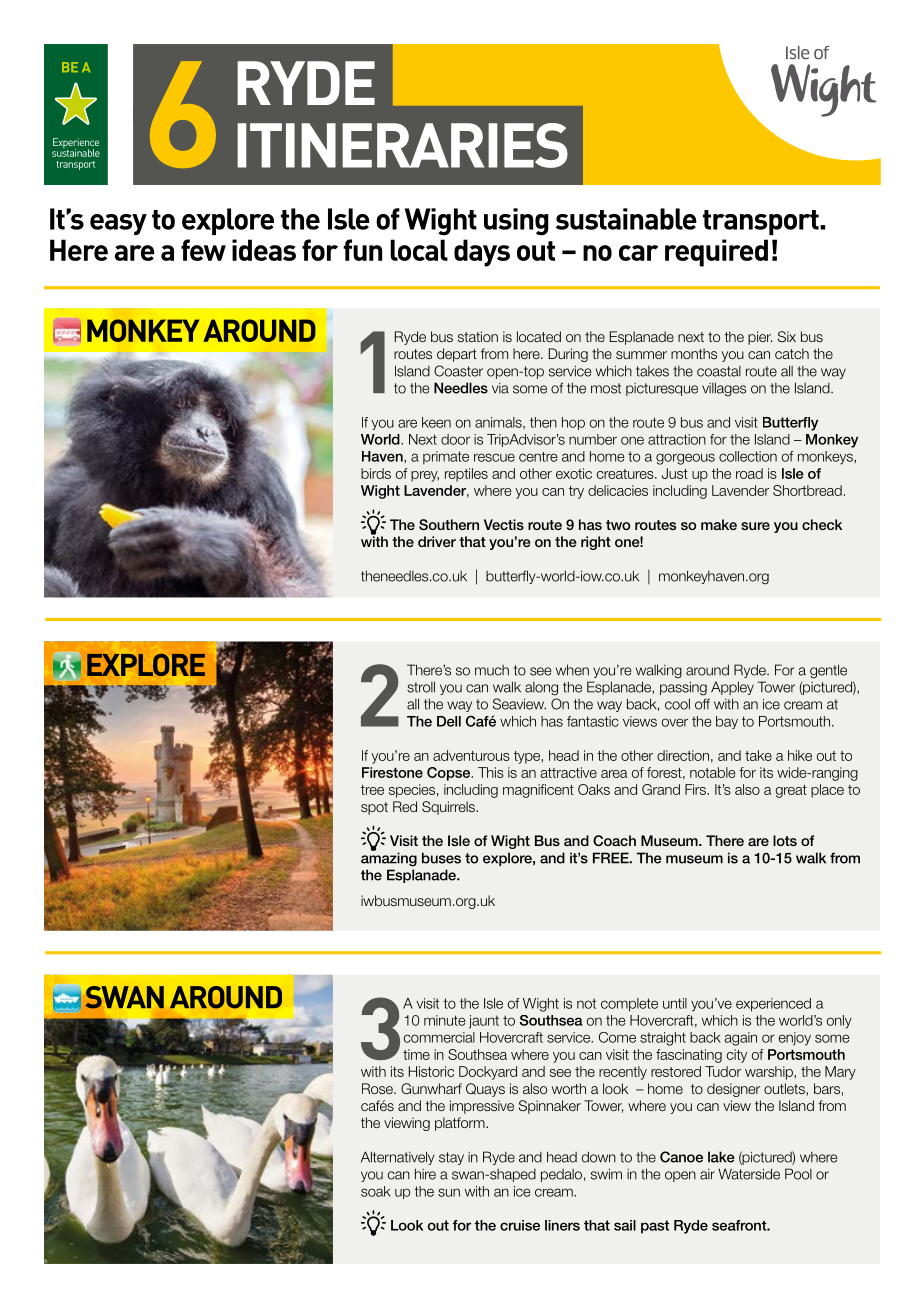 The image size is (924, 1308). What do you see at coordinates (449, 1192) in the document?
I see `sun` at bounding box center [449, 1192].
